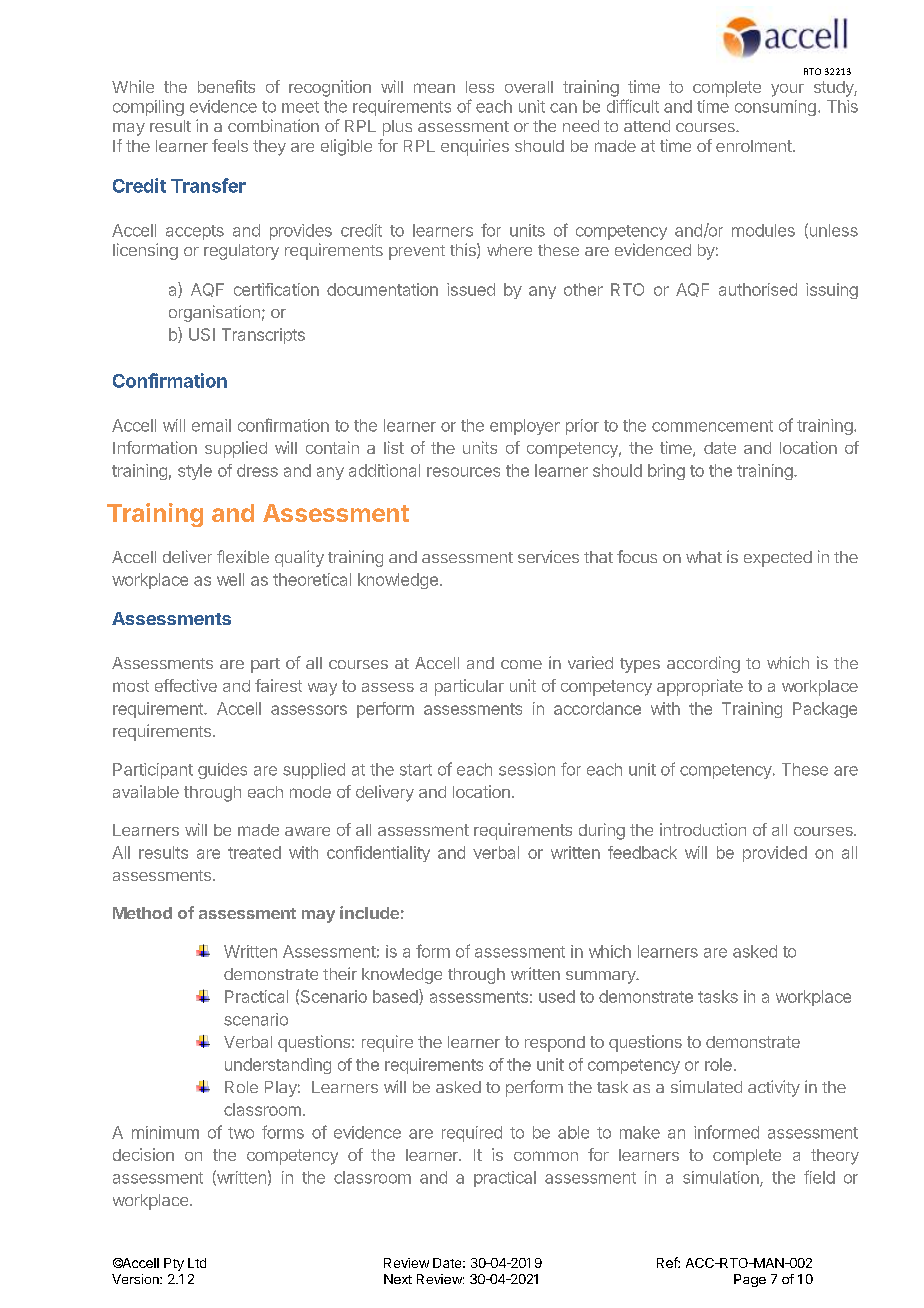 The width and height of the screenshot is (924, 1308). I want to click on enquiries, so click(475, 147).
